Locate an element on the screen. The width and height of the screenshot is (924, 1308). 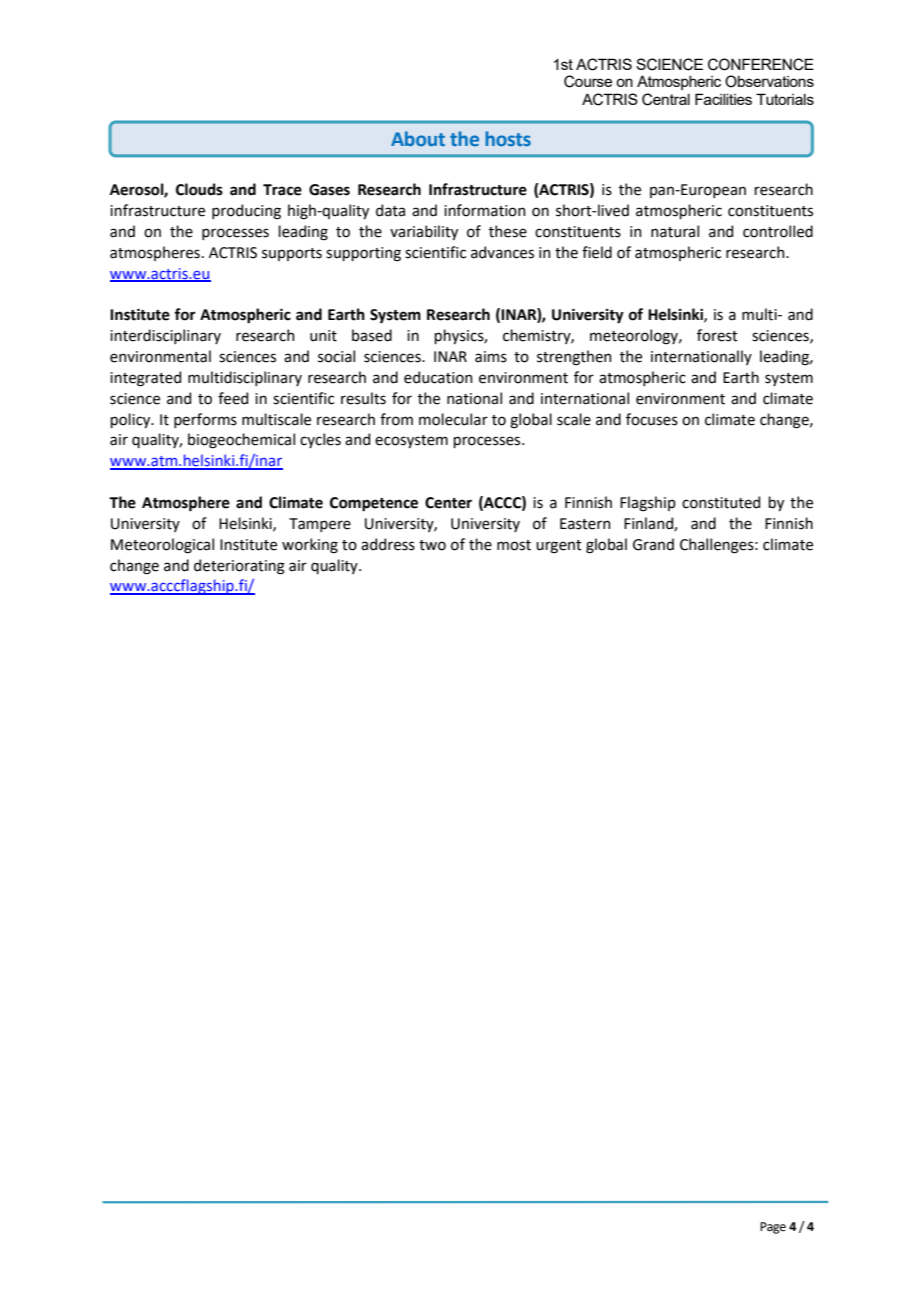
About is located at coordinates (418, 138).
